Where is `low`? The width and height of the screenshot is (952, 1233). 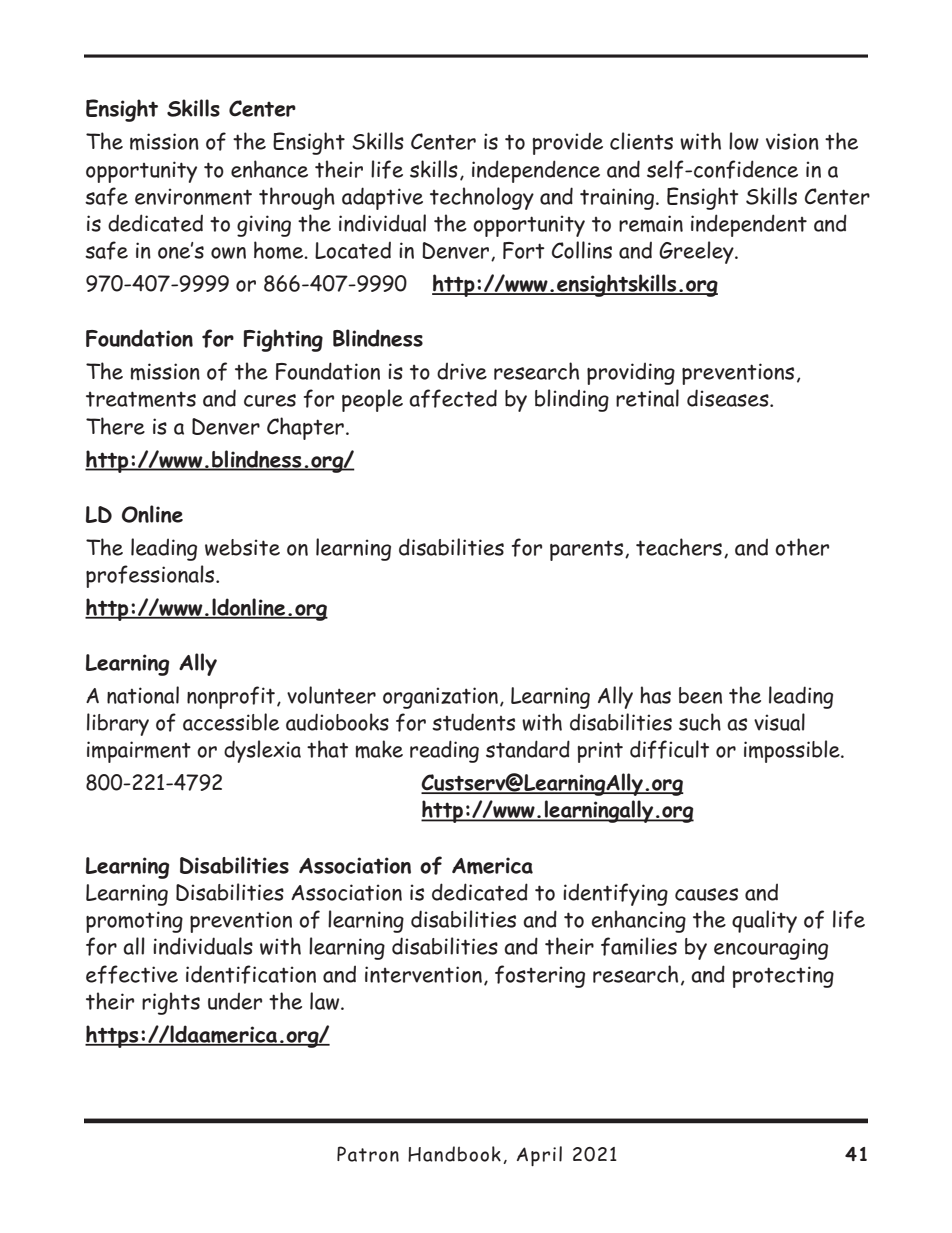 low is located at coordinates (744, 141).
